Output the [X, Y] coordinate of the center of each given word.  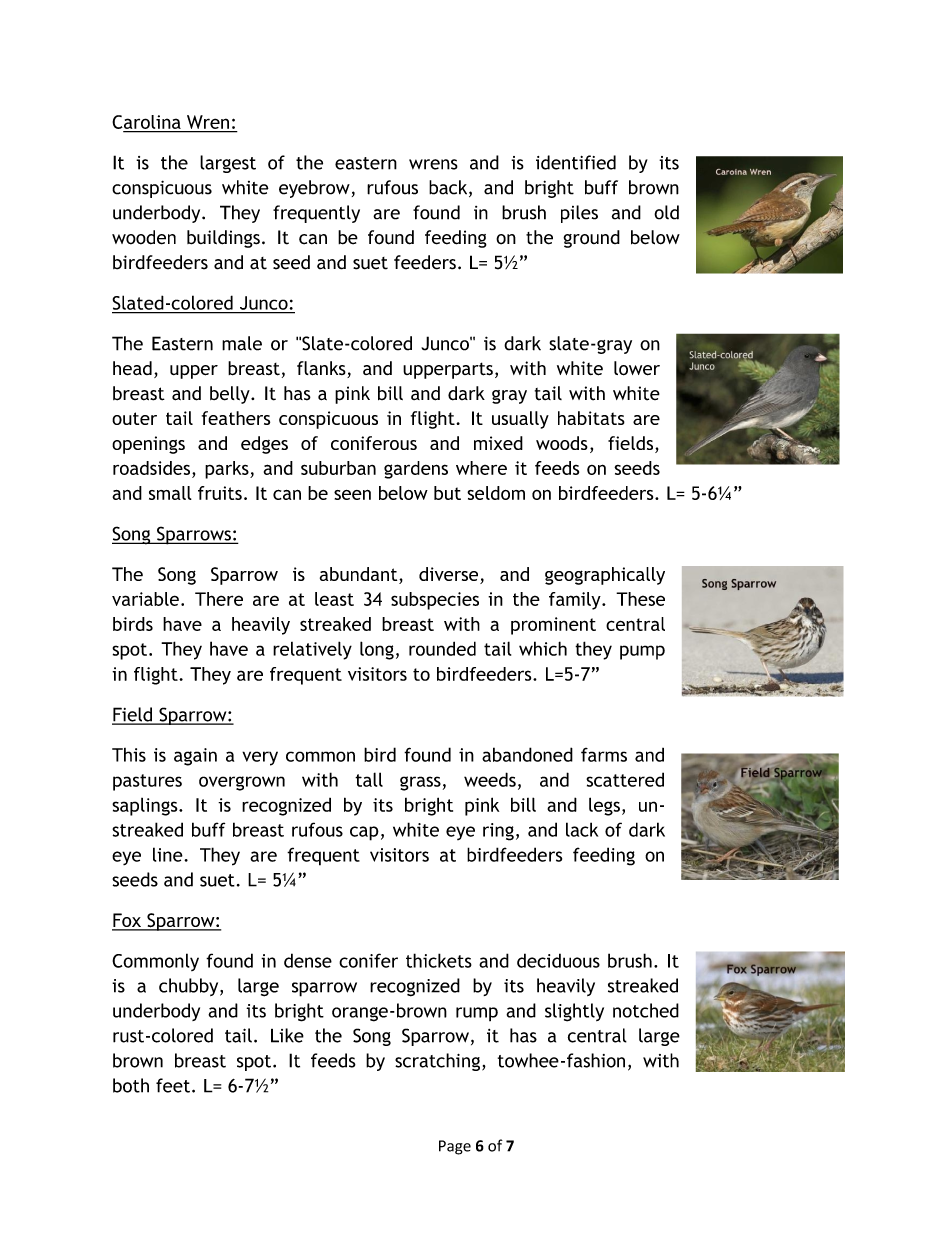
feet [173, 1085]
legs [604, 806]
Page [455, 1147]
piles [579, 214]
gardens [416, 470]
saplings [146, 807]
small [170, 493]
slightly [574, 1012]
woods [562, 443]
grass [420, 783]
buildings [223, 239]
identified [576, 162]
